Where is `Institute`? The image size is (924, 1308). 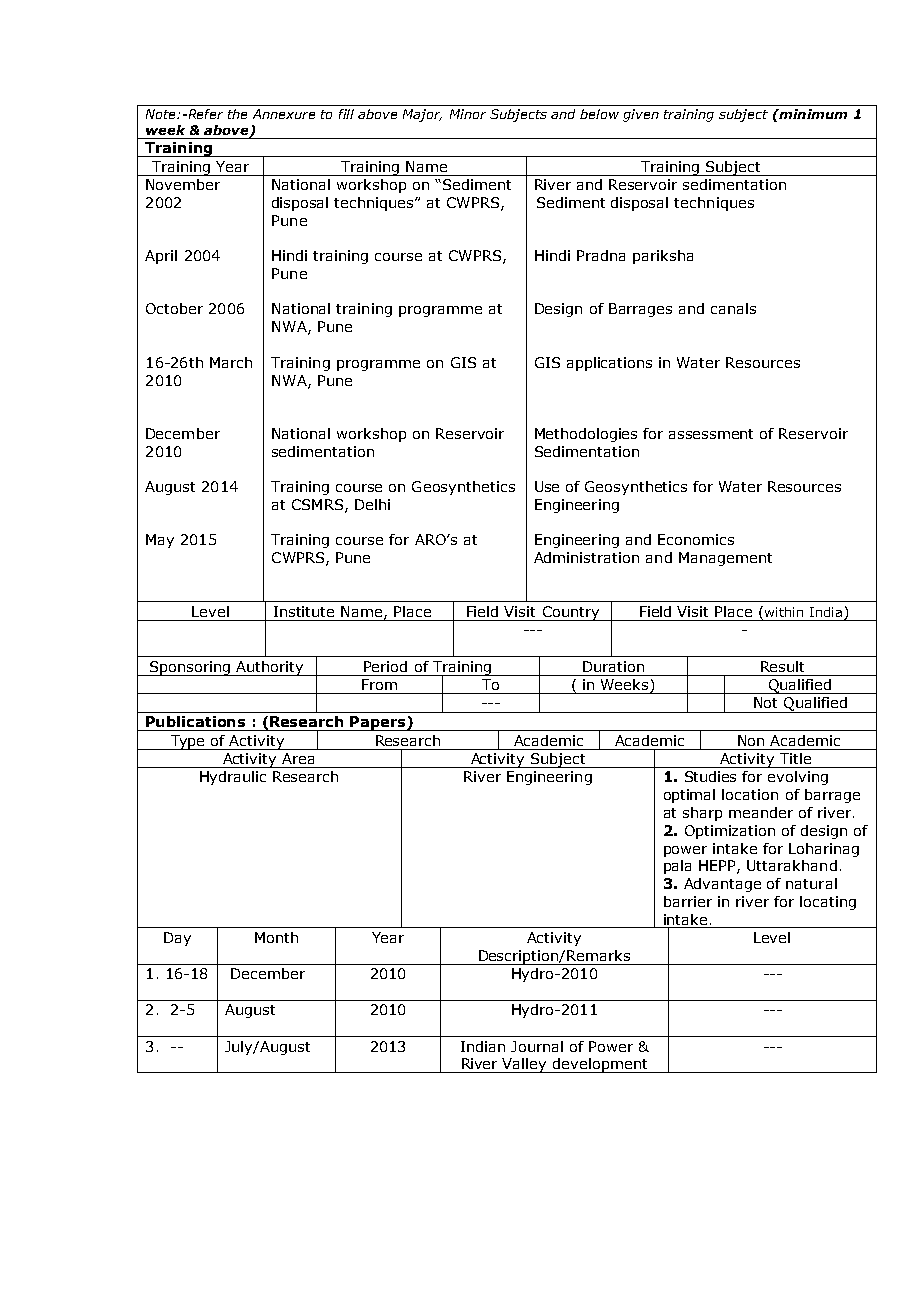
Institute is located at coordinates (304, 611).
